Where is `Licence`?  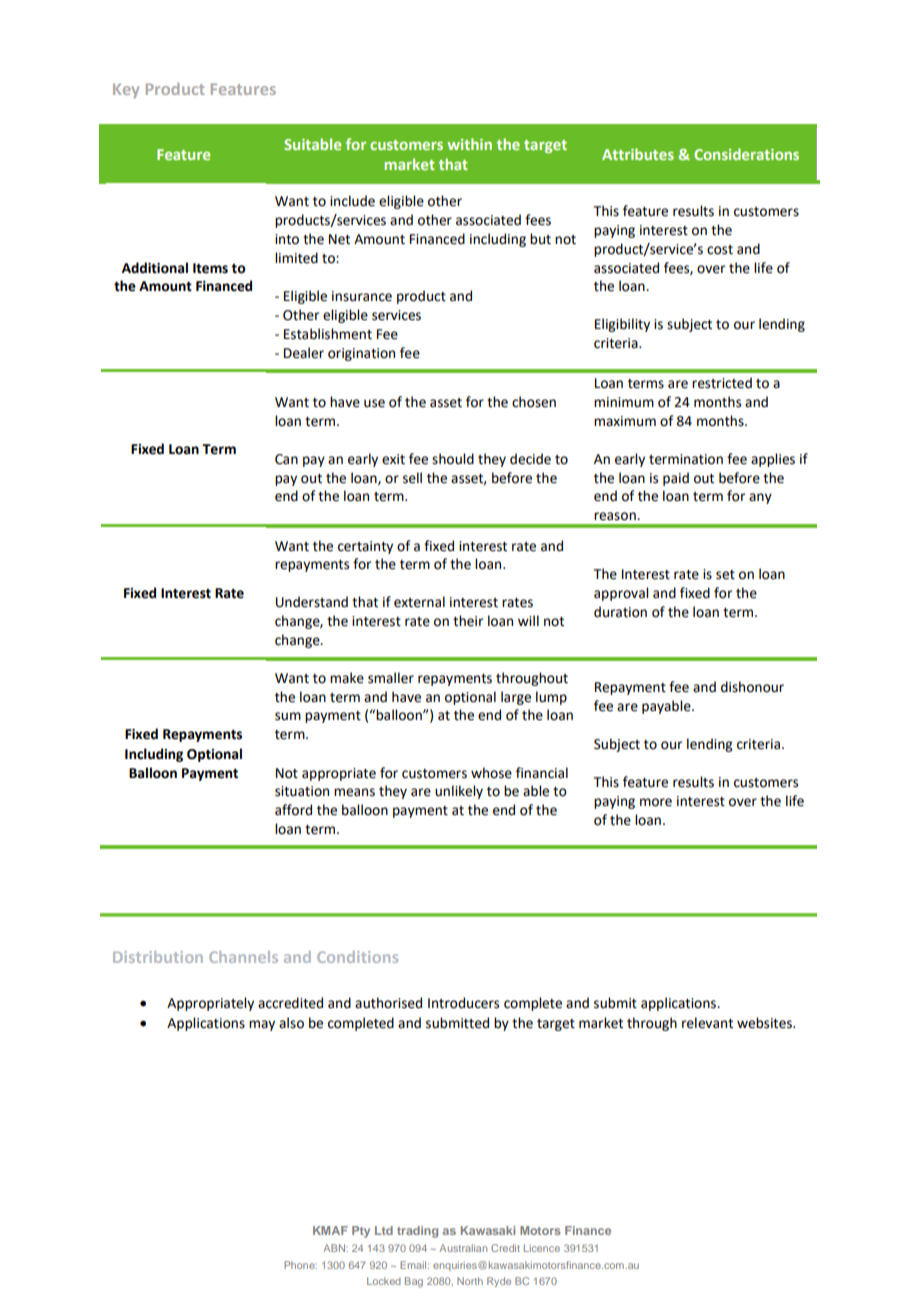 Licence is located at coordinates (542, 1248).
